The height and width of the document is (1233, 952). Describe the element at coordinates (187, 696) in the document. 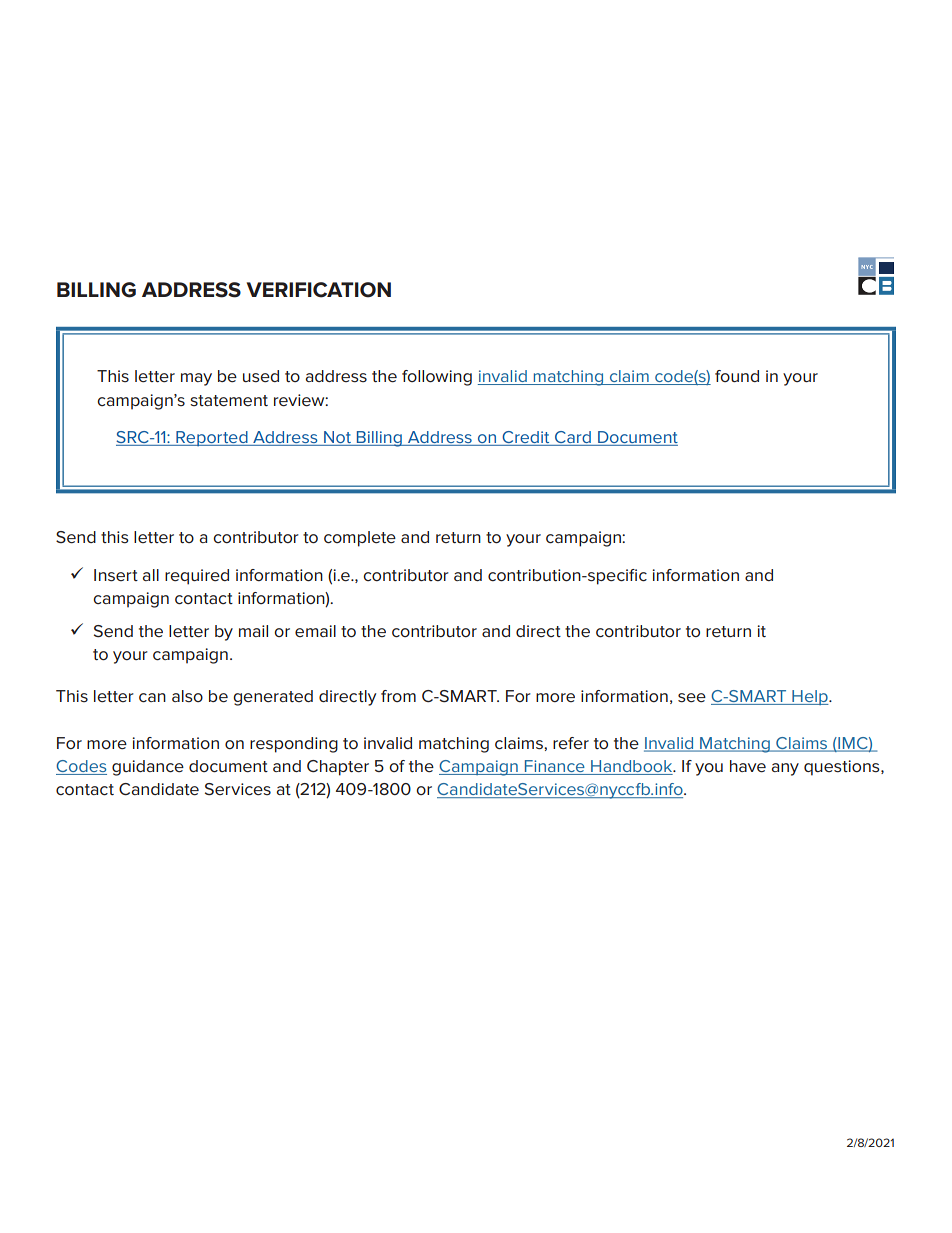

I see `also` at that location.
